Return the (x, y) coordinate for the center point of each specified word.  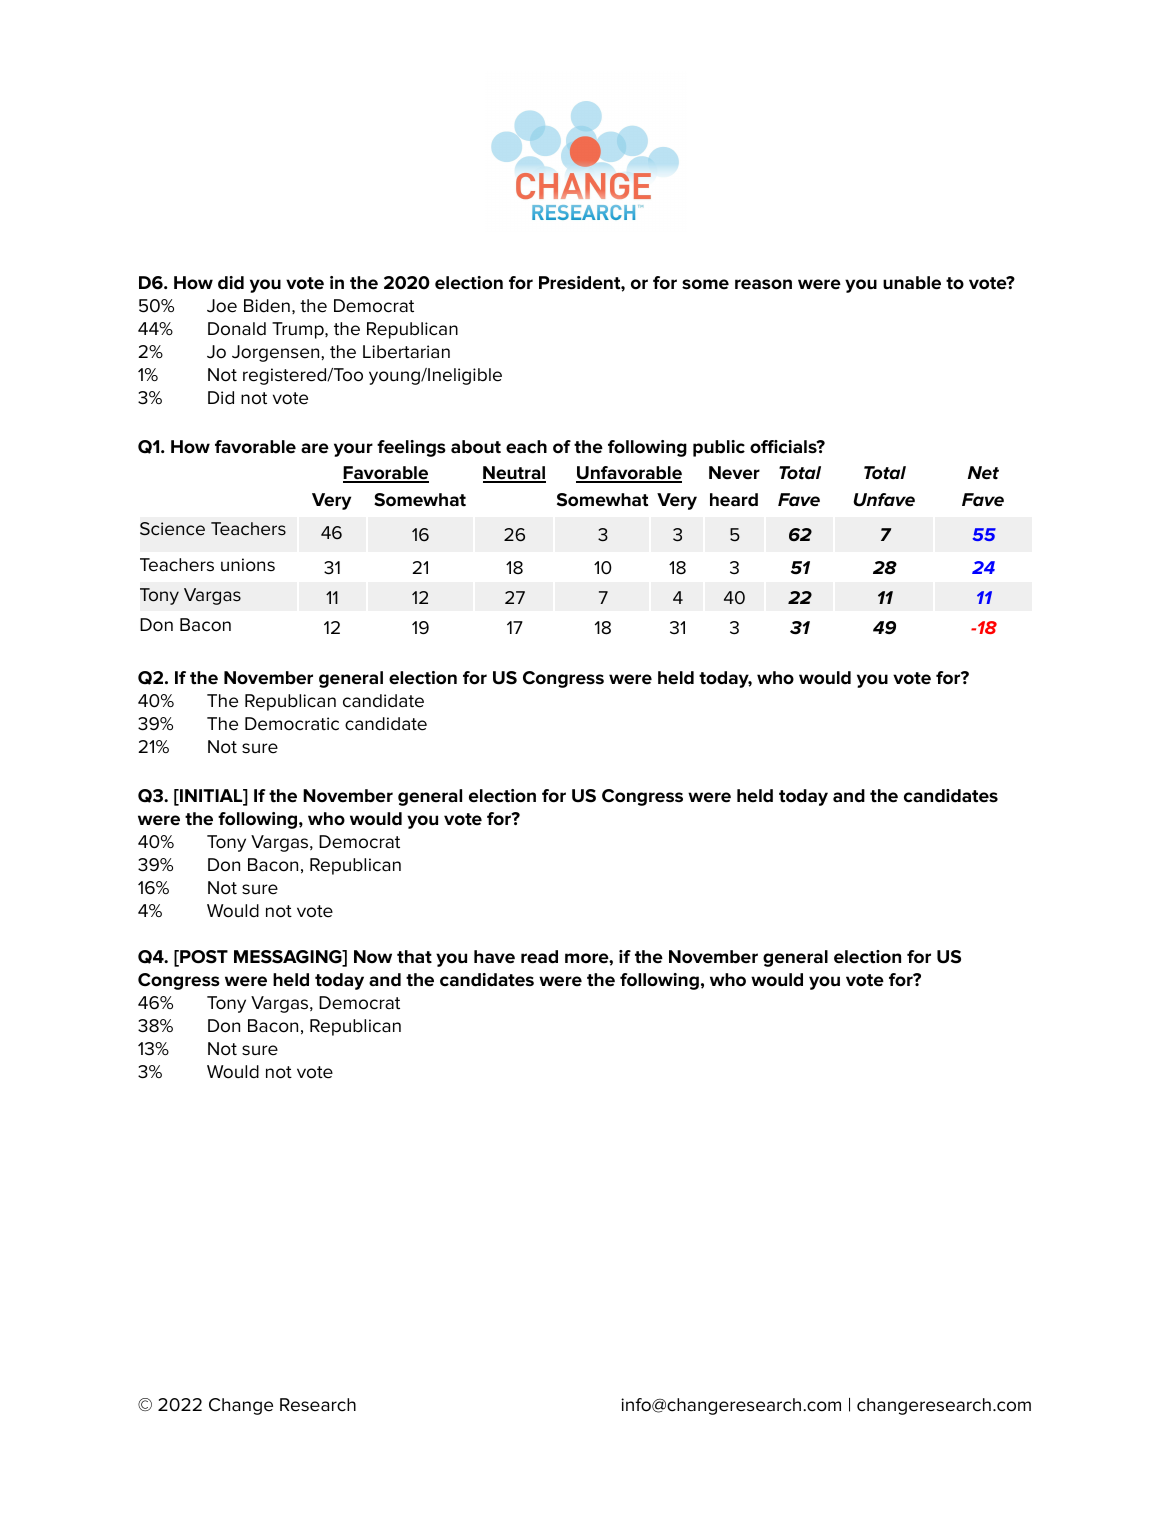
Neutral (514, 474)
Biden (267, 306)
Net (983, 473)
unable (912, 283)
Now (373, 957)
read (539, 957)
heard (734, 500)
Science (172, 529)
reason (763, 284)
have (494, 957)
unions (248, 565)
